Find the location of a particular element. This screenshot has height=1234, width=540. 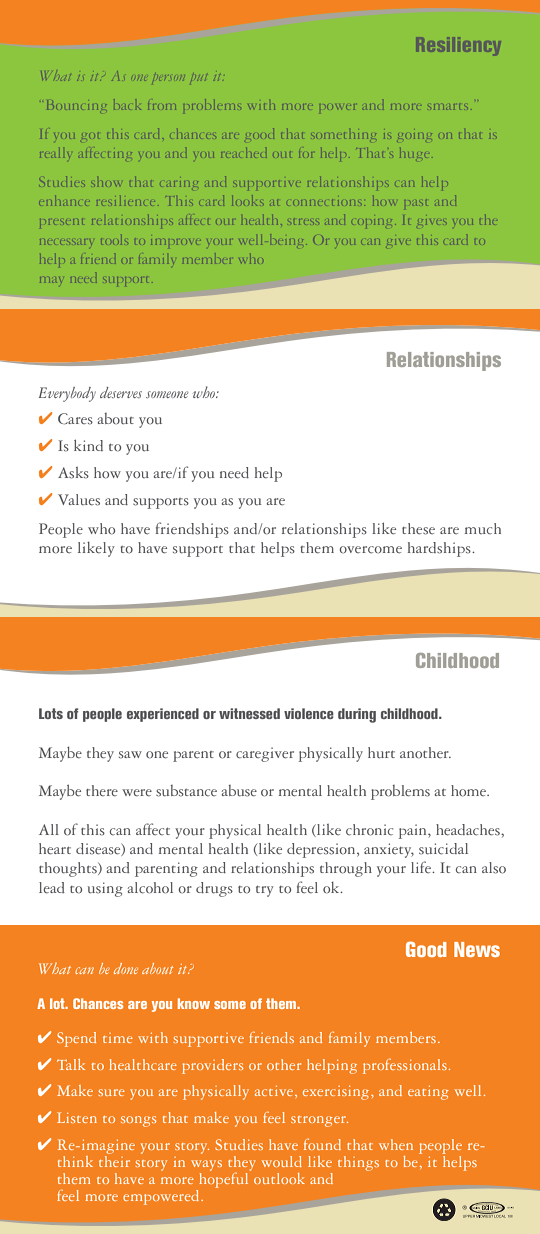

Cares is located at coordinates (75, 419).
